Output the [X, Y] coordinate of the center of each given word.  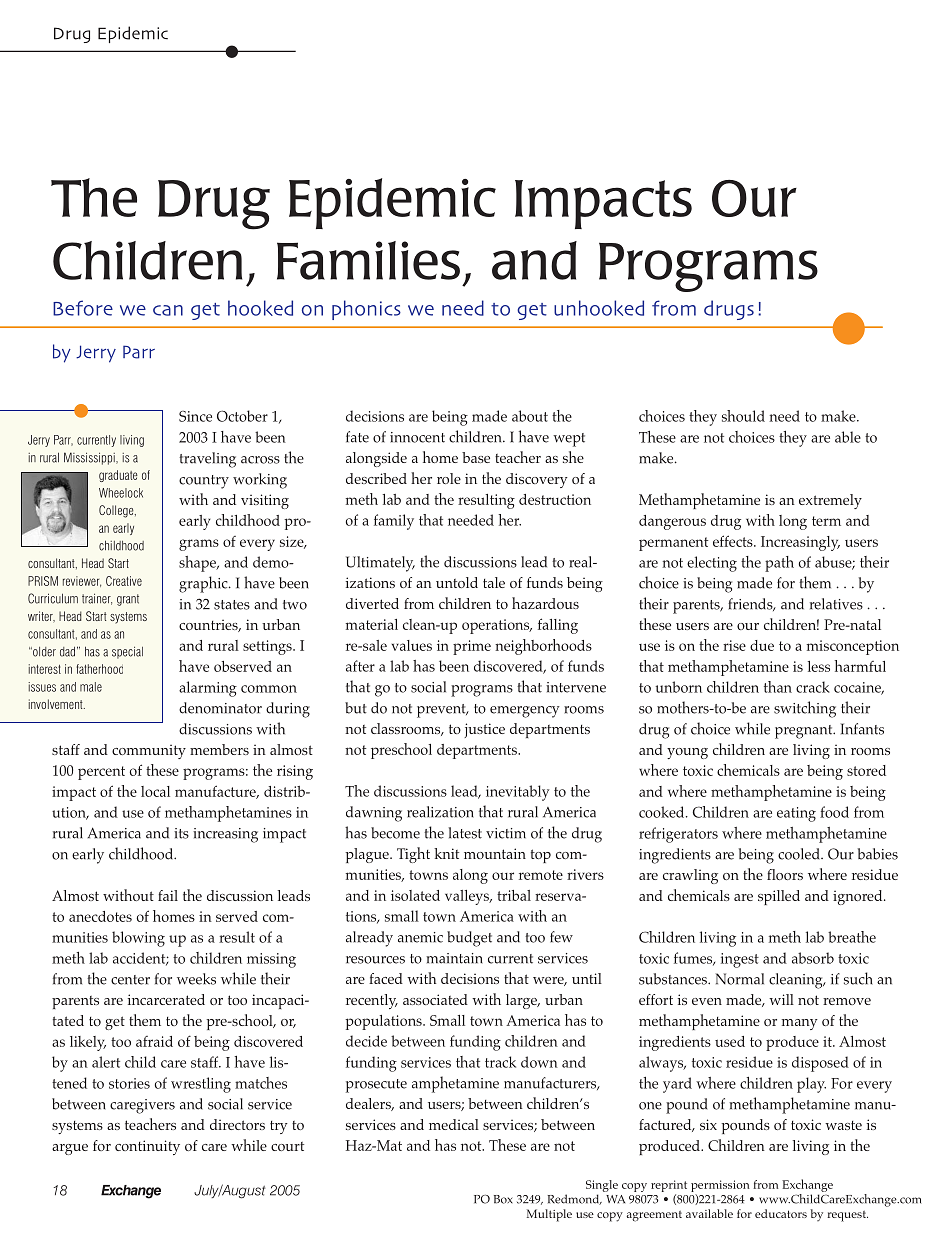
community [149, 751]
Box [503, 1199]
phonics [366, 310]
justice [484, 730]
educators [781, 1213]
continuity [147, 1147]
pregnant [805, 732]
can [168, 310]
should [743, 416]
